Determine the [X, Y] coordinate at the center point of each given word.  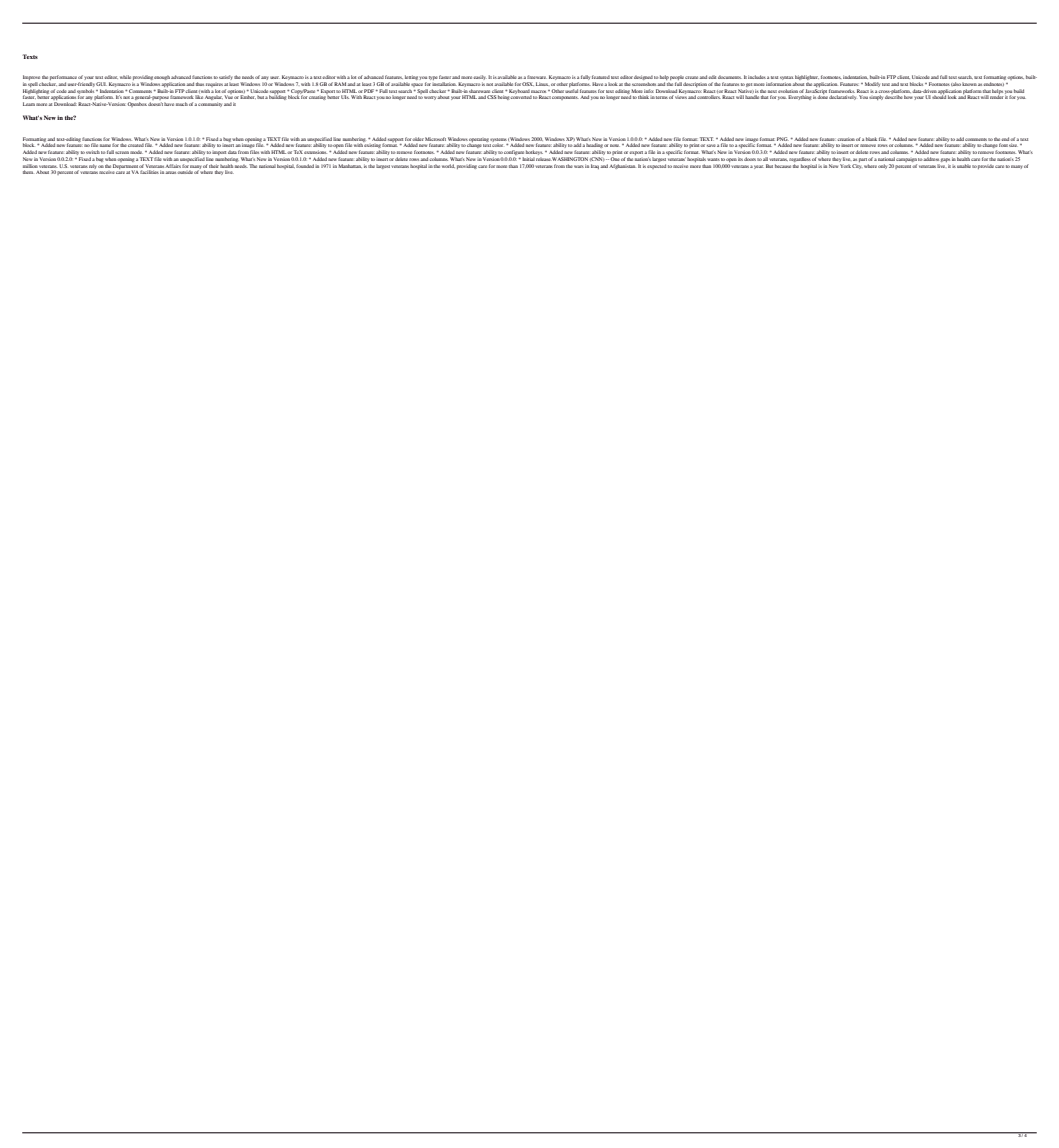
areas [171, 172]
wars [579, 166]
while [125, 77]
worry [431, 98]
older [418, 139]
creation [846, 139]
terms [662, 97]
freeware [537, 77]
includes [757, 77]
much [182, 104]
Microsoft [435, 139]
